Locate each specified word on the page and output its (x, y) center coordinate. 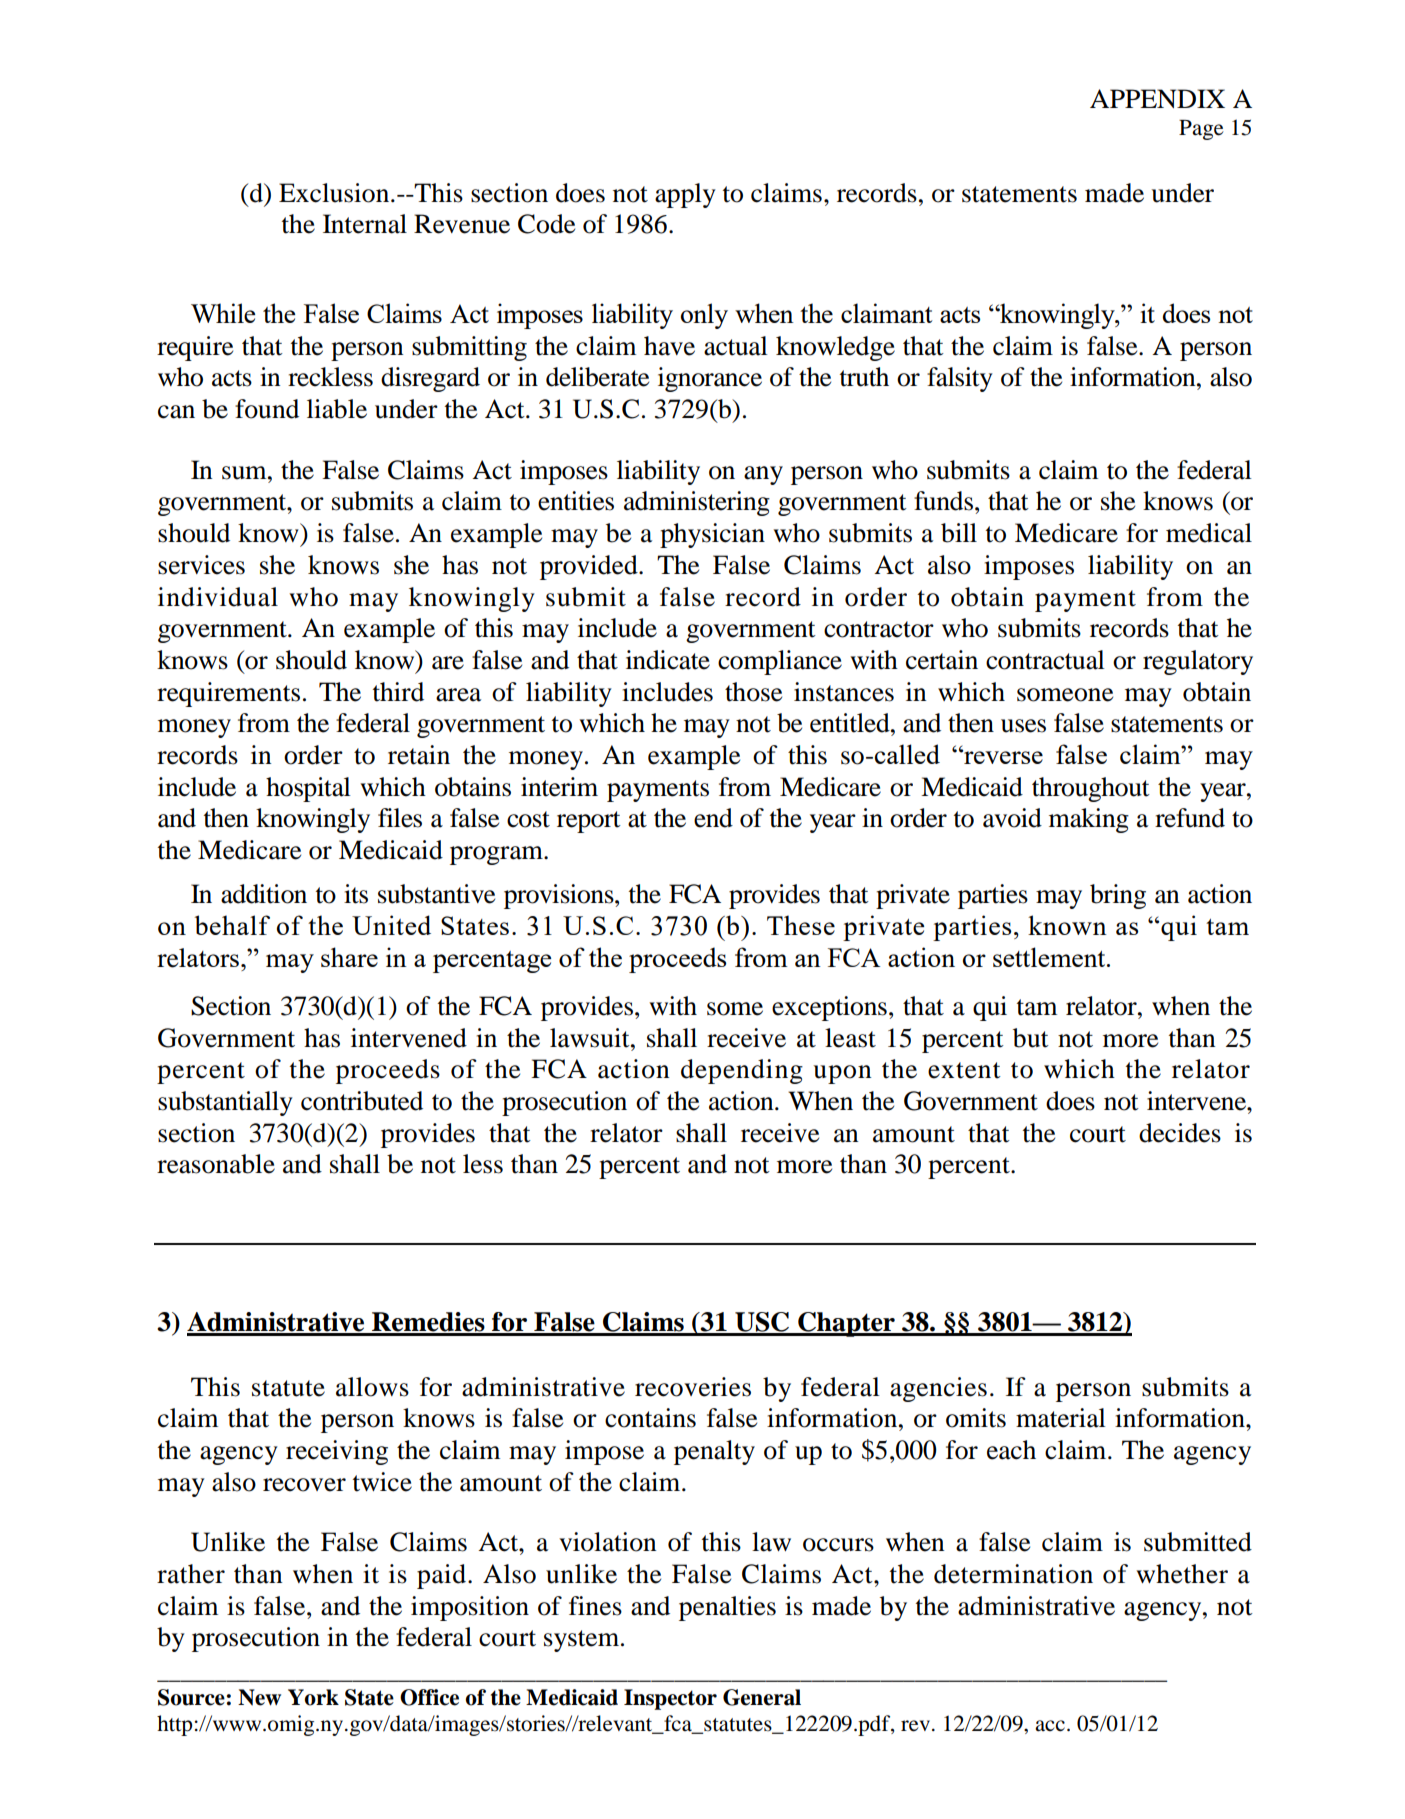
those (753, 692)
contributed (362, 1101)
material (1061, 1418)
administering (697, 503)
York (313, 1697)
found (267, 409)
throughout (1091, 789)
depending (742, 1071)
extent (964, 1070)
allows (372, 1387)
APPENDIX (1157, 98)
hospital (308, 789)
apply (685, 195)
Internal (365, 224)
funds (945, 501)
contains (650, 1418)
